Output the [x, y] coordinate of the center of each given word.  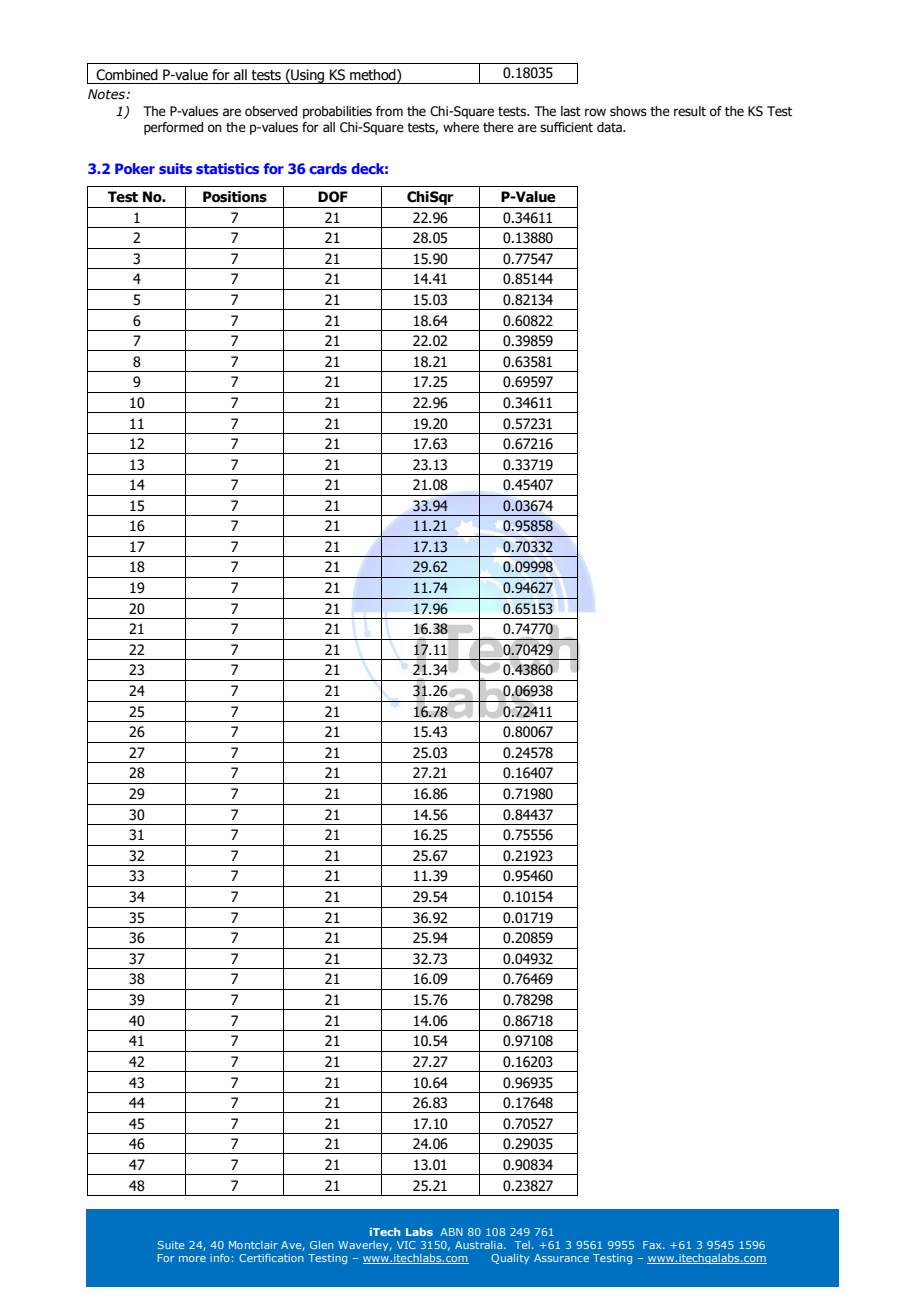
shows [628, 111]
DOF [333, 197]
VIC [406, 1245]
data [610, 127]
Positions [235, 197]
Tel [522, 1245]
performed [173, 128]
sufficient [566, 127]
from [389, 111]
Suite [171, 1245]
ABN [451, 1232]
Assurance [561, 1258]
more [192, 1259]
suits [175, 168]
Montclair [253, 1245]
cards [328, 168]
